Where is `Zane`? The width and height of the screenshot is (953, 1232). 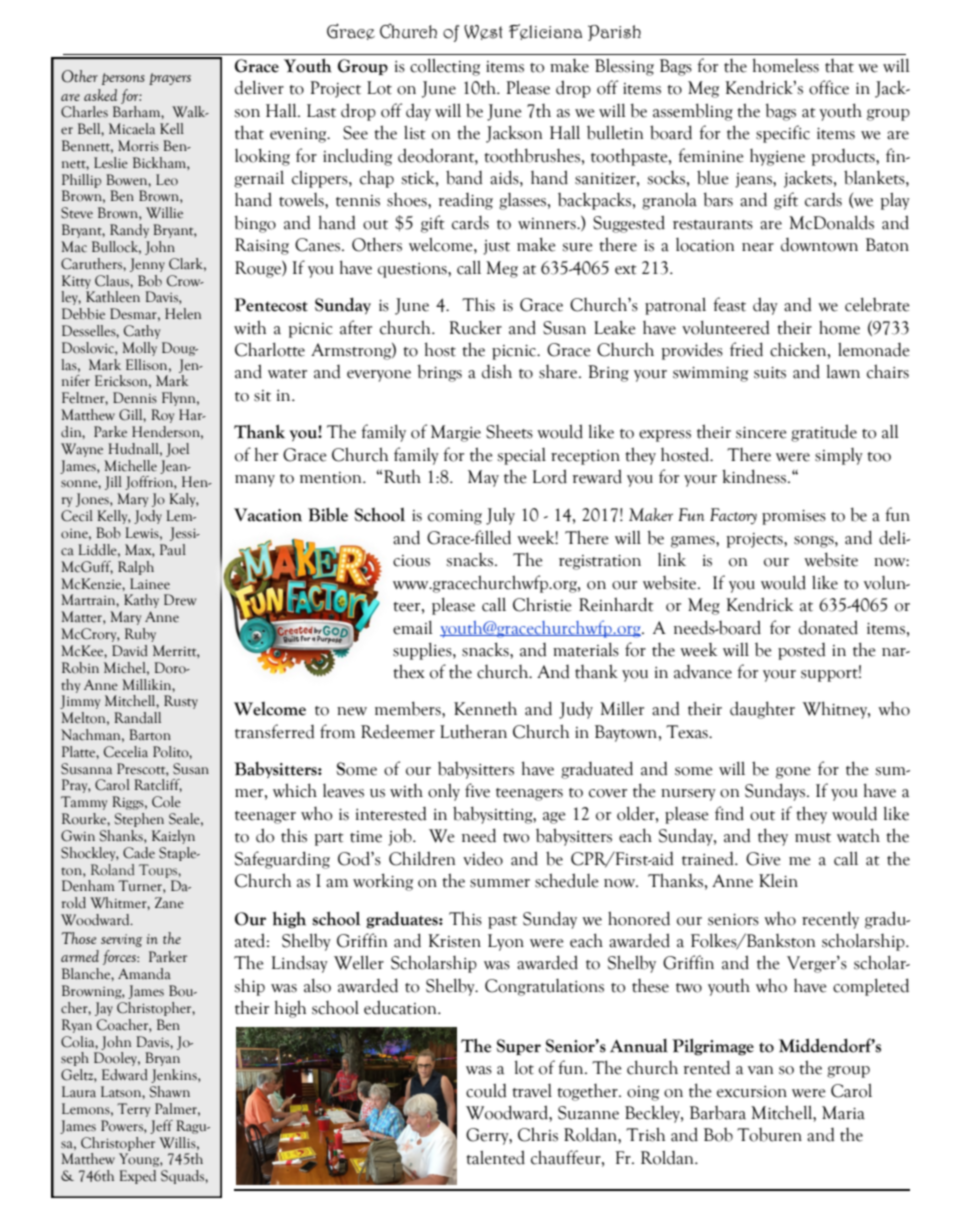
Zane is located at coordinates (169, 903).
